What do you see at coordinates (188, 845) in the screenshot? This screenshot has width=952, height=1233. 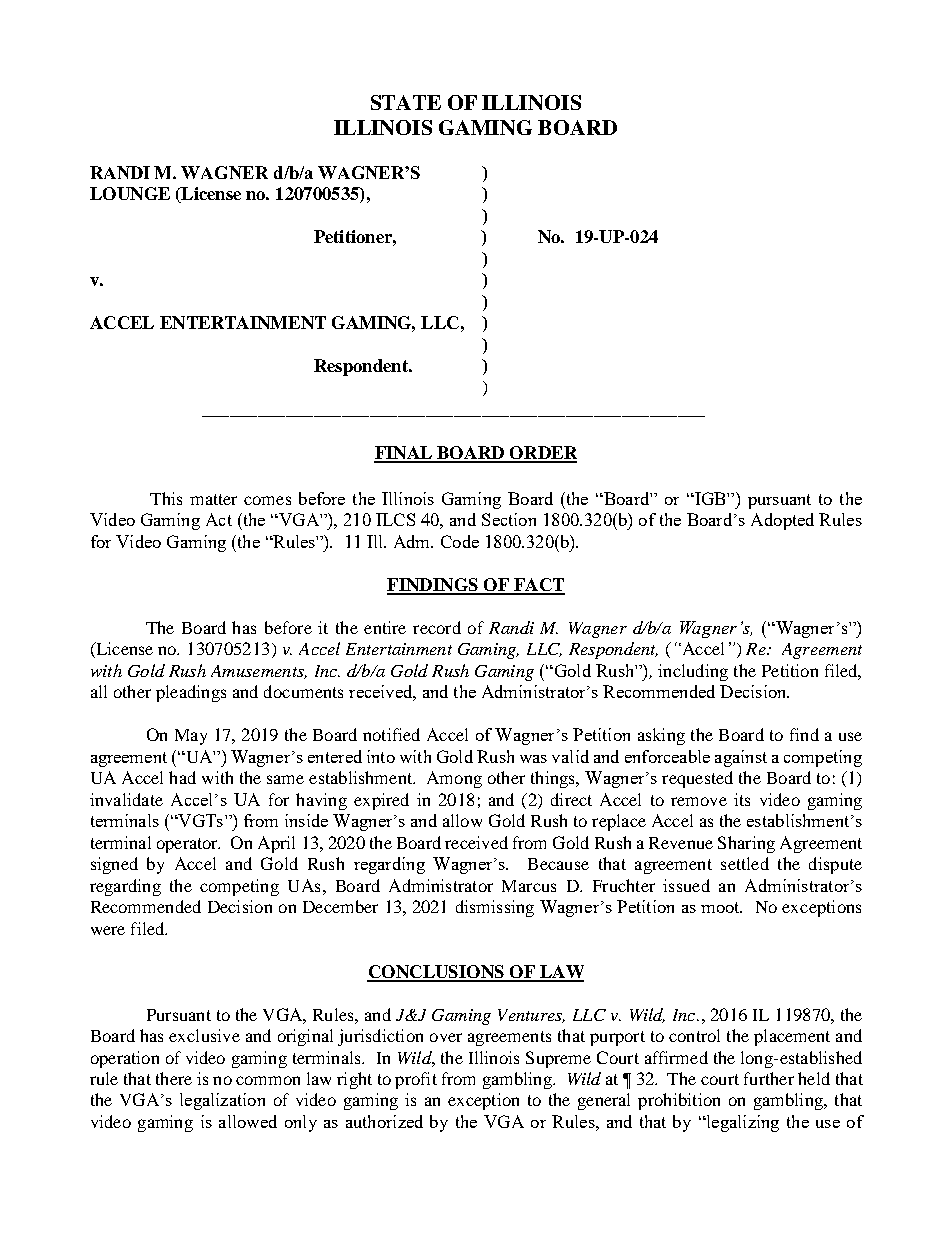 I see `operator` at bounding box center [188, 845].
